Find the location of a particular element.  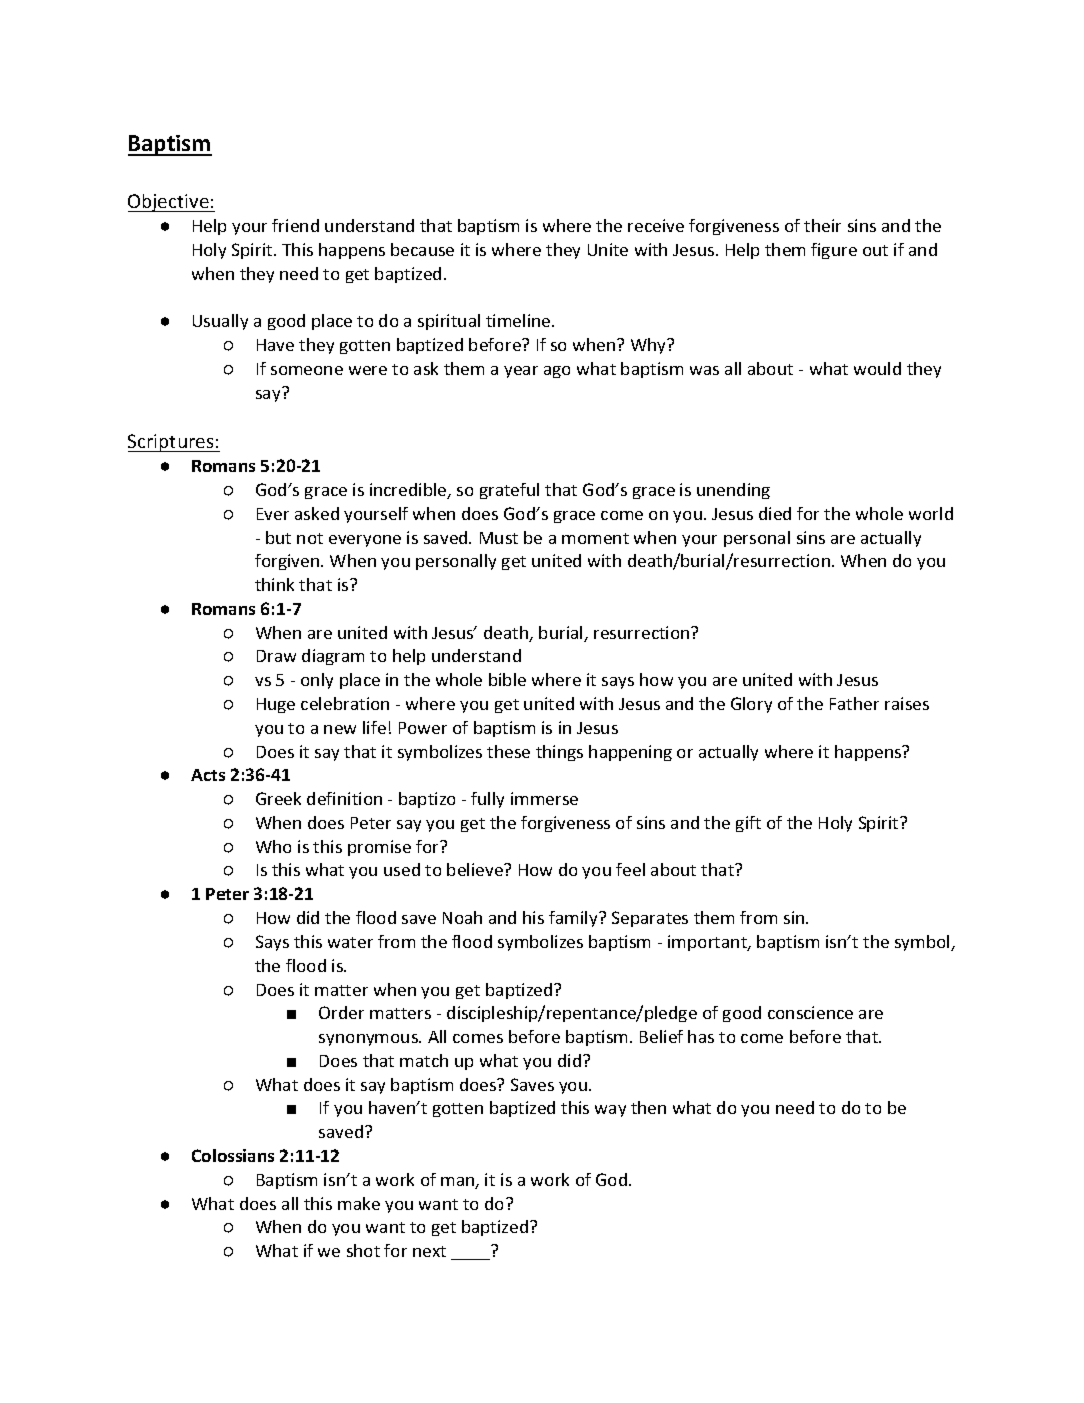

receive is located at coordinates (656, 225).
